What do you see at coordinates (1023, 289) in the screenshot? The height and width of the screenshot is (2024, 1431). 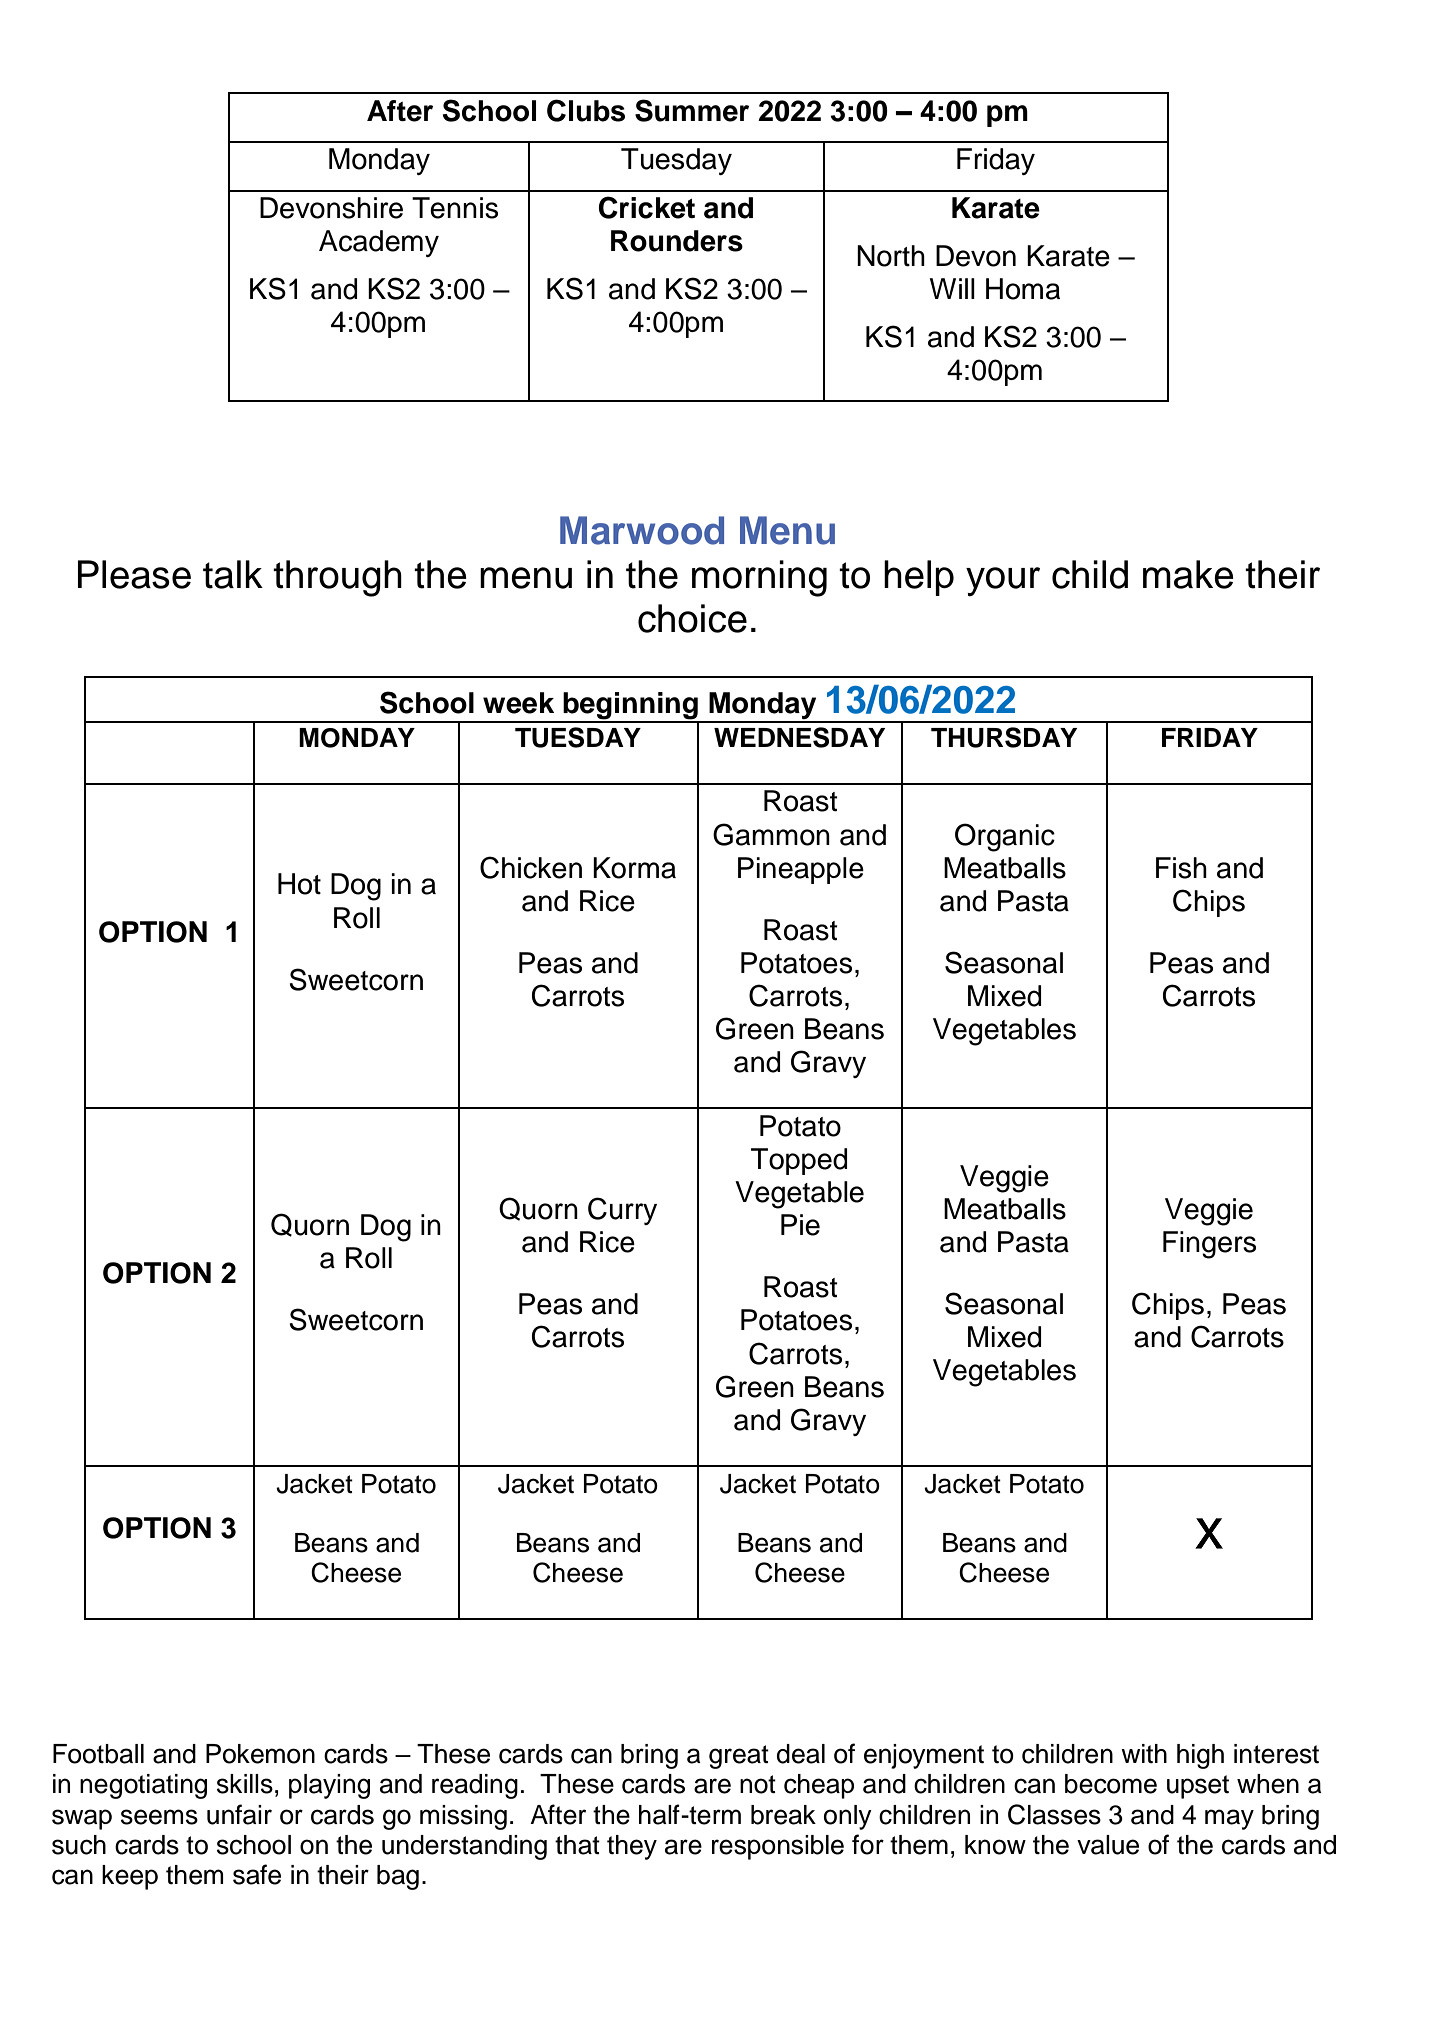 I see `Homa` at bounding box center [1023, 289].
